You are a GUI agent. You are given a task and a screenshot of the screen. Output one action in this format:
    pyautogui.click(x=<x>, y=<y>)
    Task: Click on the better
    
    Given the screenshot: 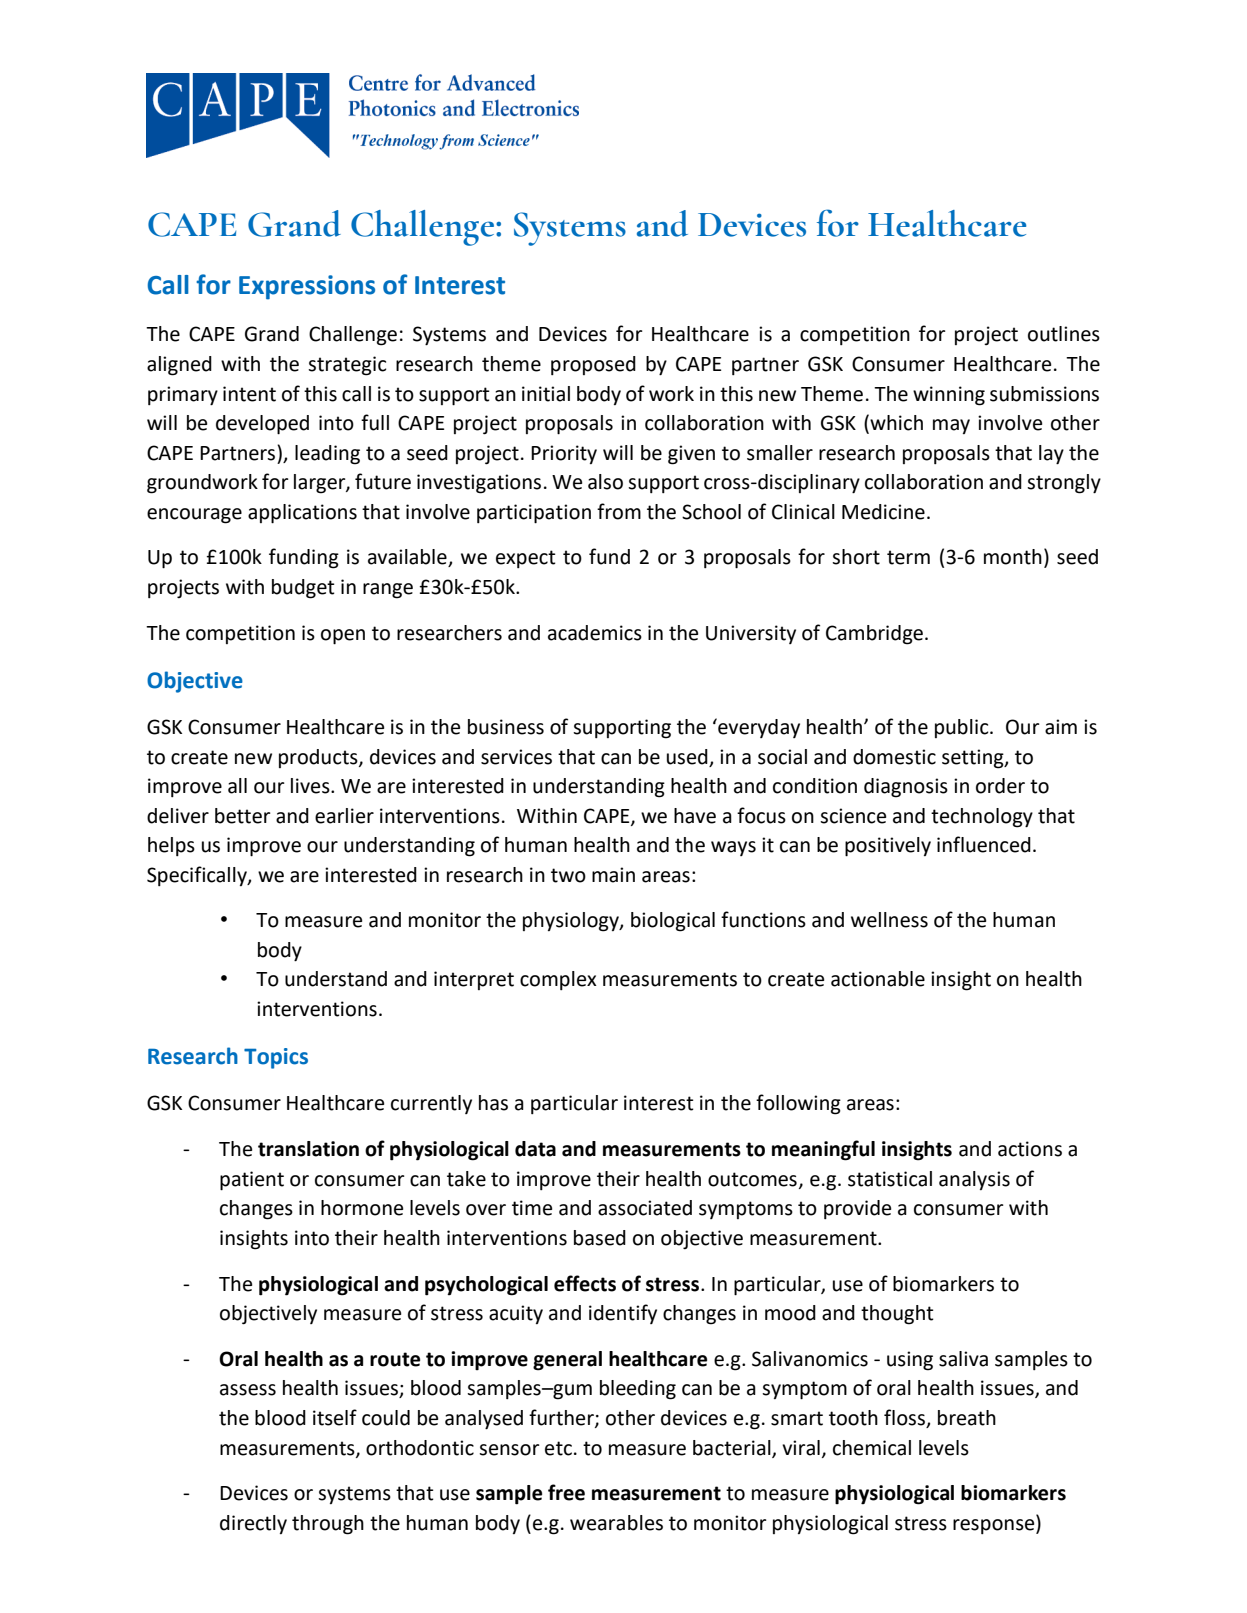 What is the action you would take?
    pyautogui.click(x=243, y=816)
